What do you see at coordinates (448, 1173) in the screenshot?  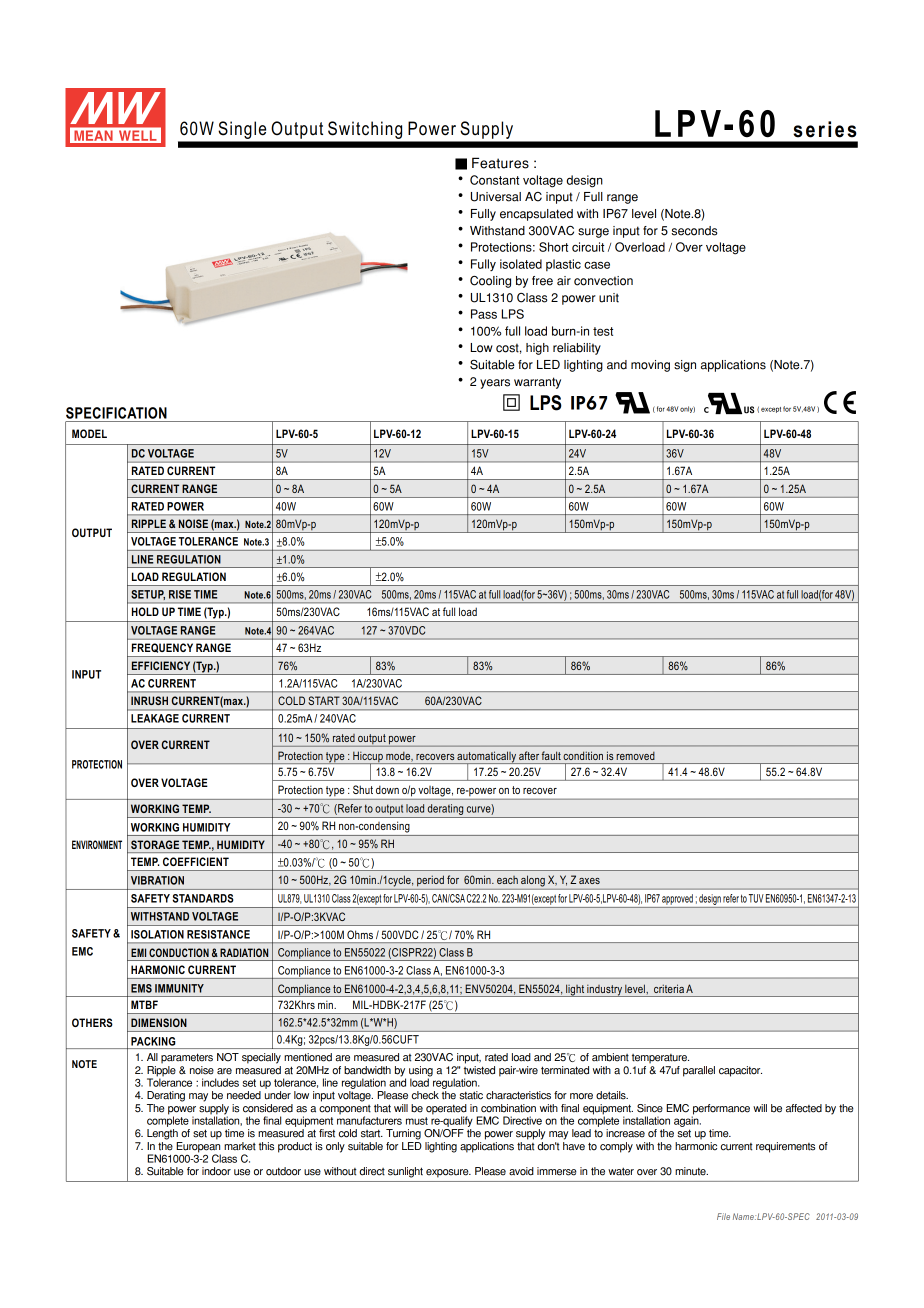 I see `exposure` at bounding box center [448, 1173].
